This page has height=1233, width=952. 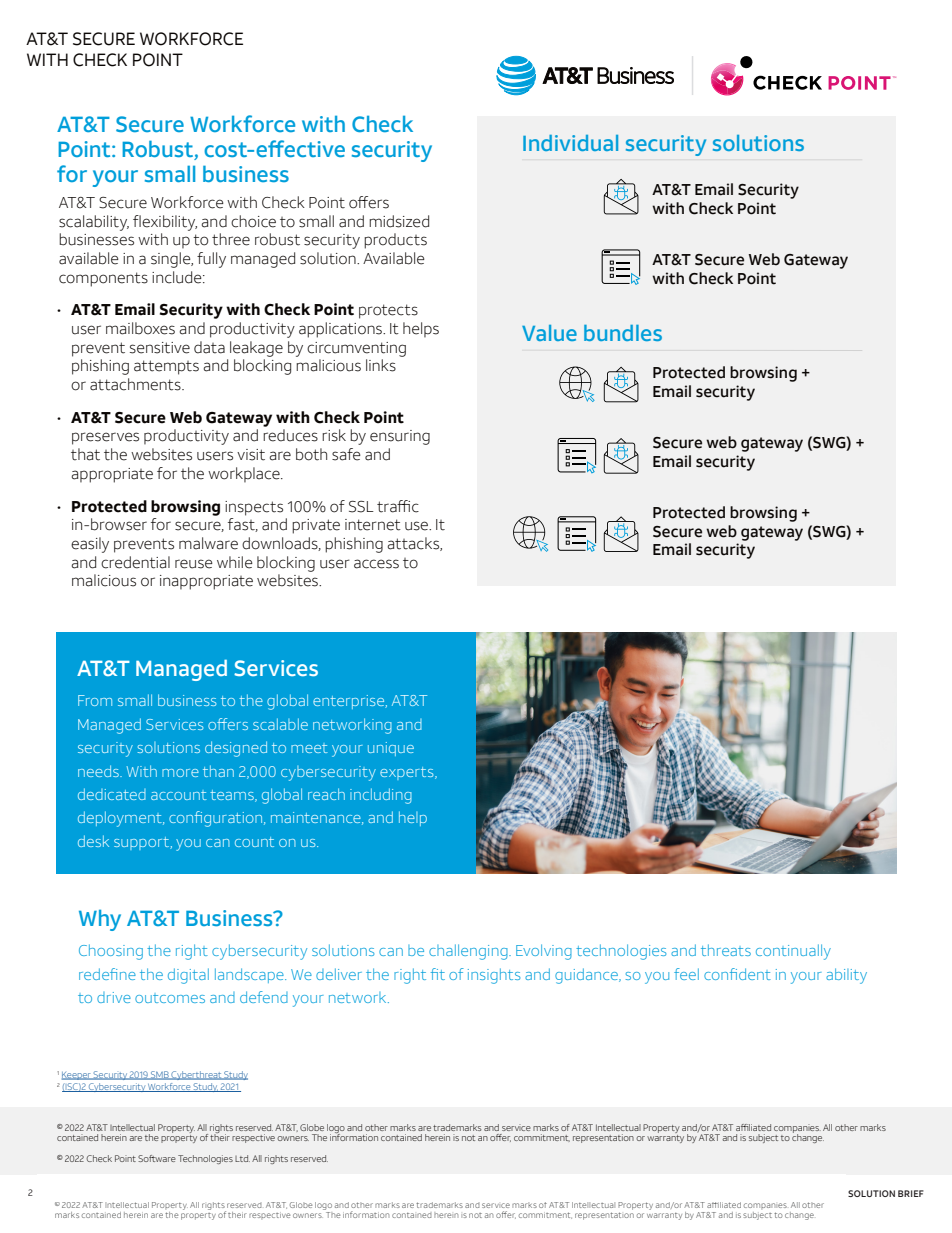 I want to click on experts, so click(x=408, y=773).
